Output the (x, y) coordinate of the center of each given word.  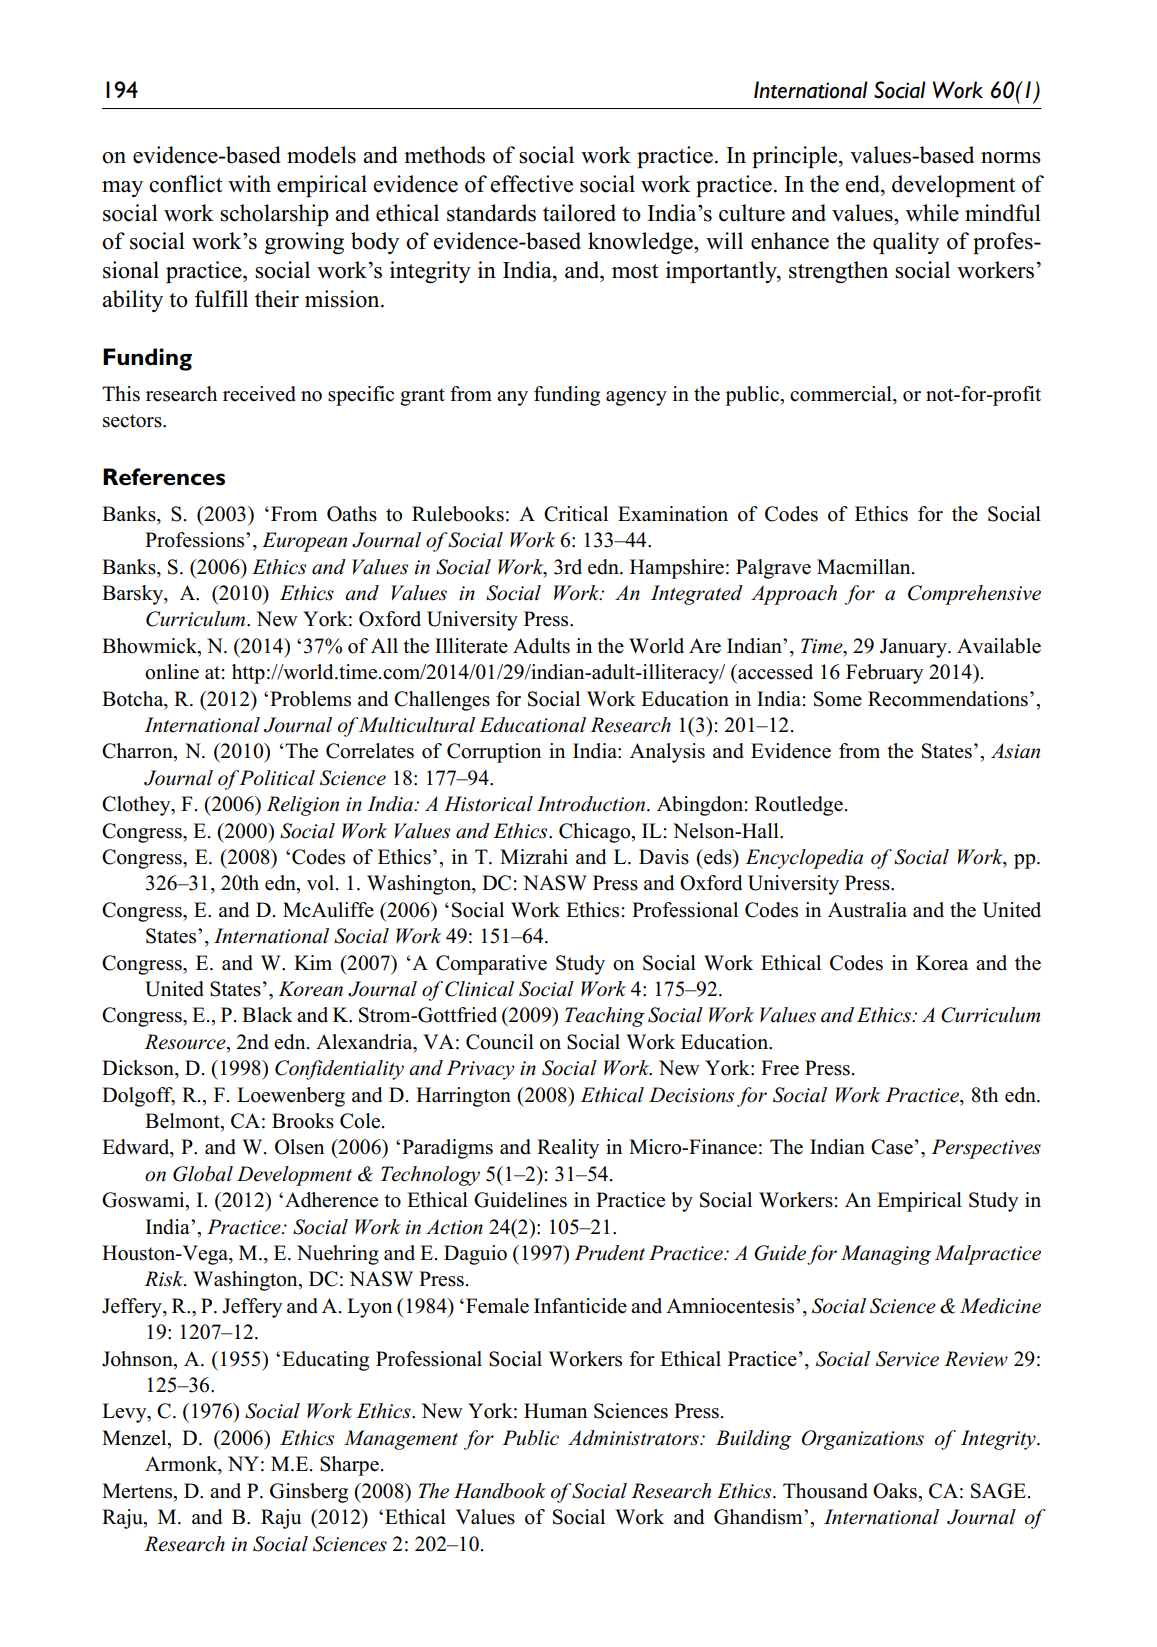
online (172, 672)
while (932, 213)
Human (555, 1411)
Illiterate (471, 646)
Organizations (863, 1440)
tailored (579, 213)
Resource (186, 1043)
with (249, 183)
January (914, 648)
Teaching (605, 1017)
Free (780, 1068)
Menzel (135, 1439)
